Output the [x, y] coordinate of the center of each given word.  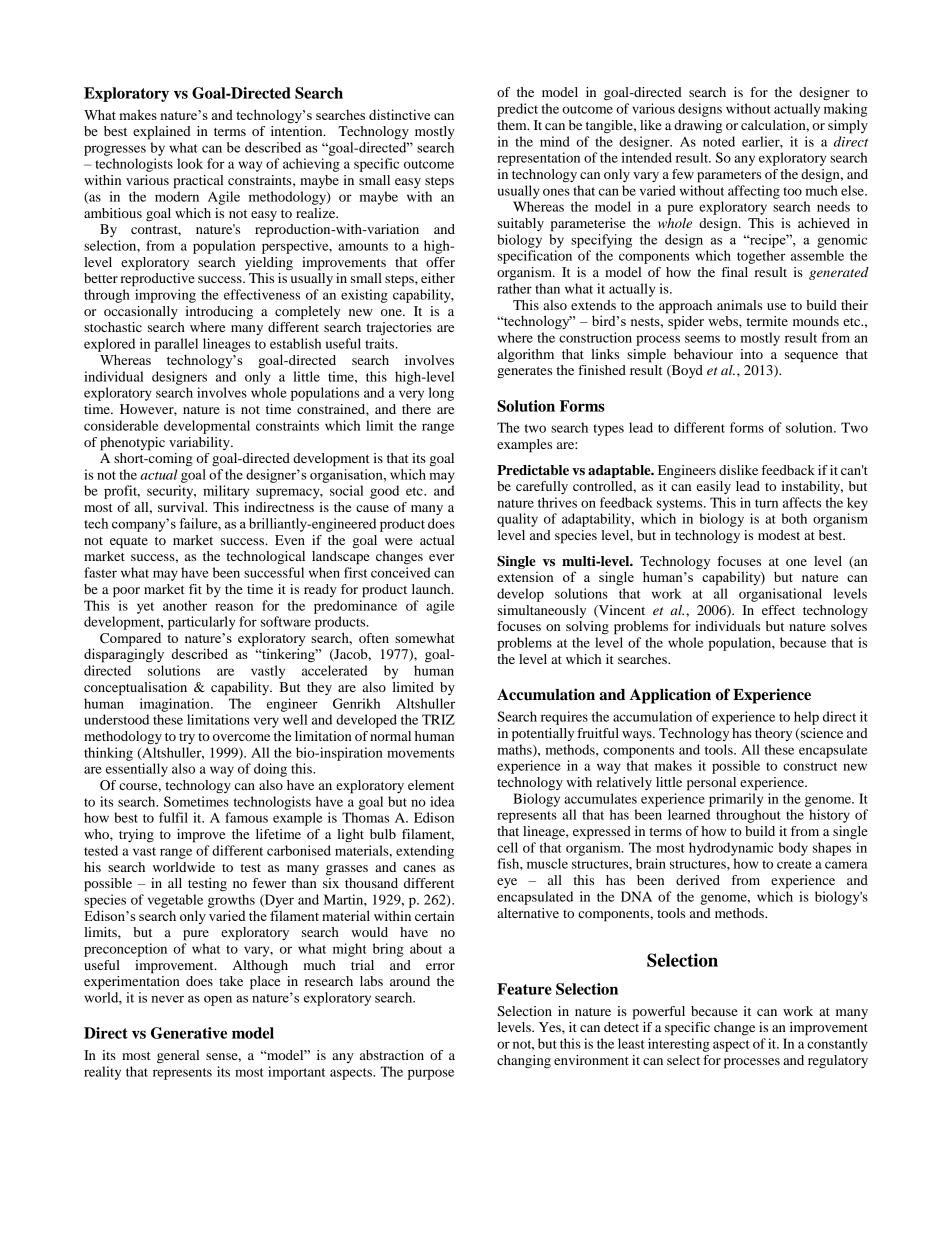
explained [162, 133]
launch [432, 589]
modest [779, 535]
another [185, 605]
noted [719, 141]
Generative [189, 1033]
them [513, 125]
